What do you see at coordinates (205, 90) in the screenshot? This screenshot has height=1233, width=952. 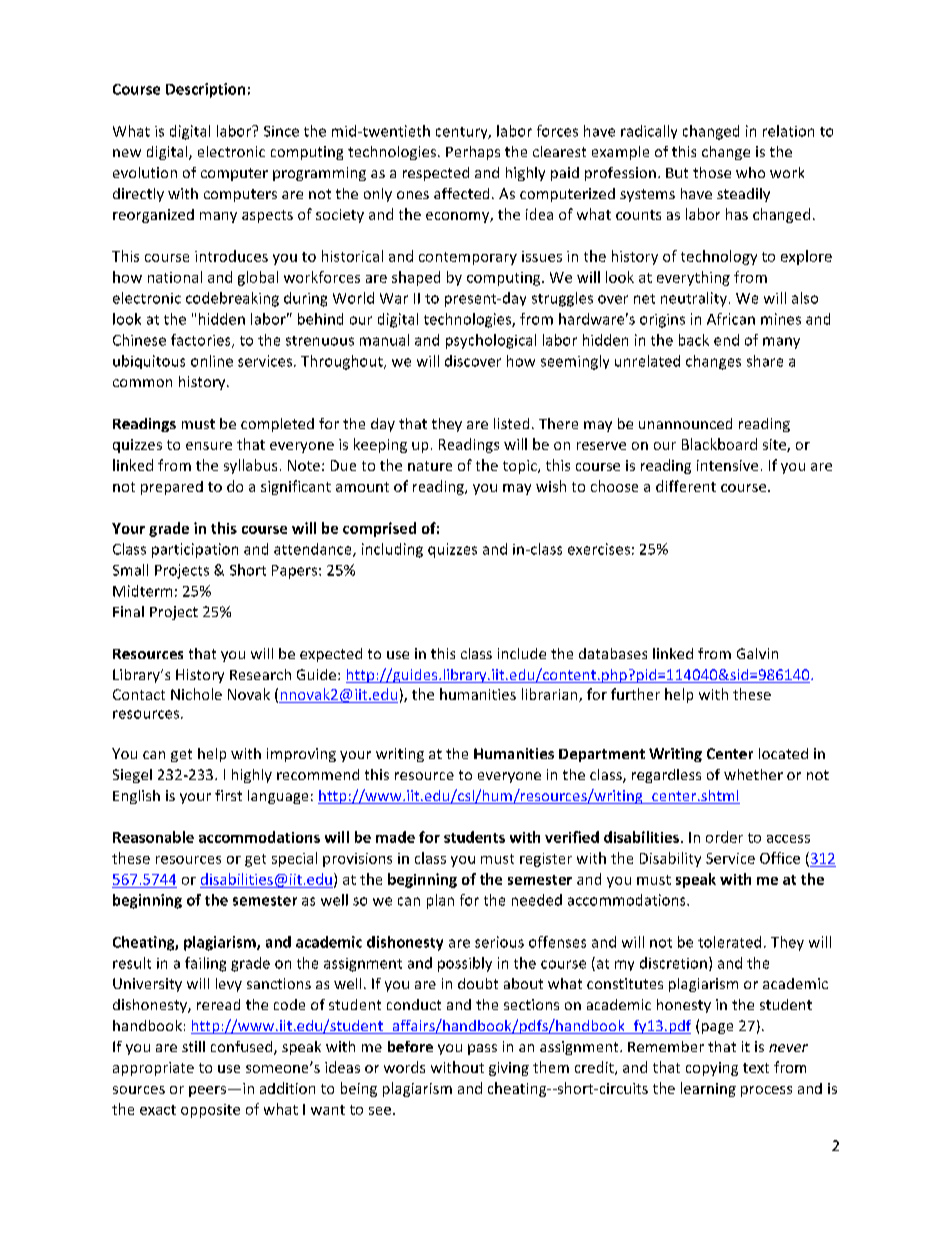 I see `Description` at bounding box center [205, 90].
